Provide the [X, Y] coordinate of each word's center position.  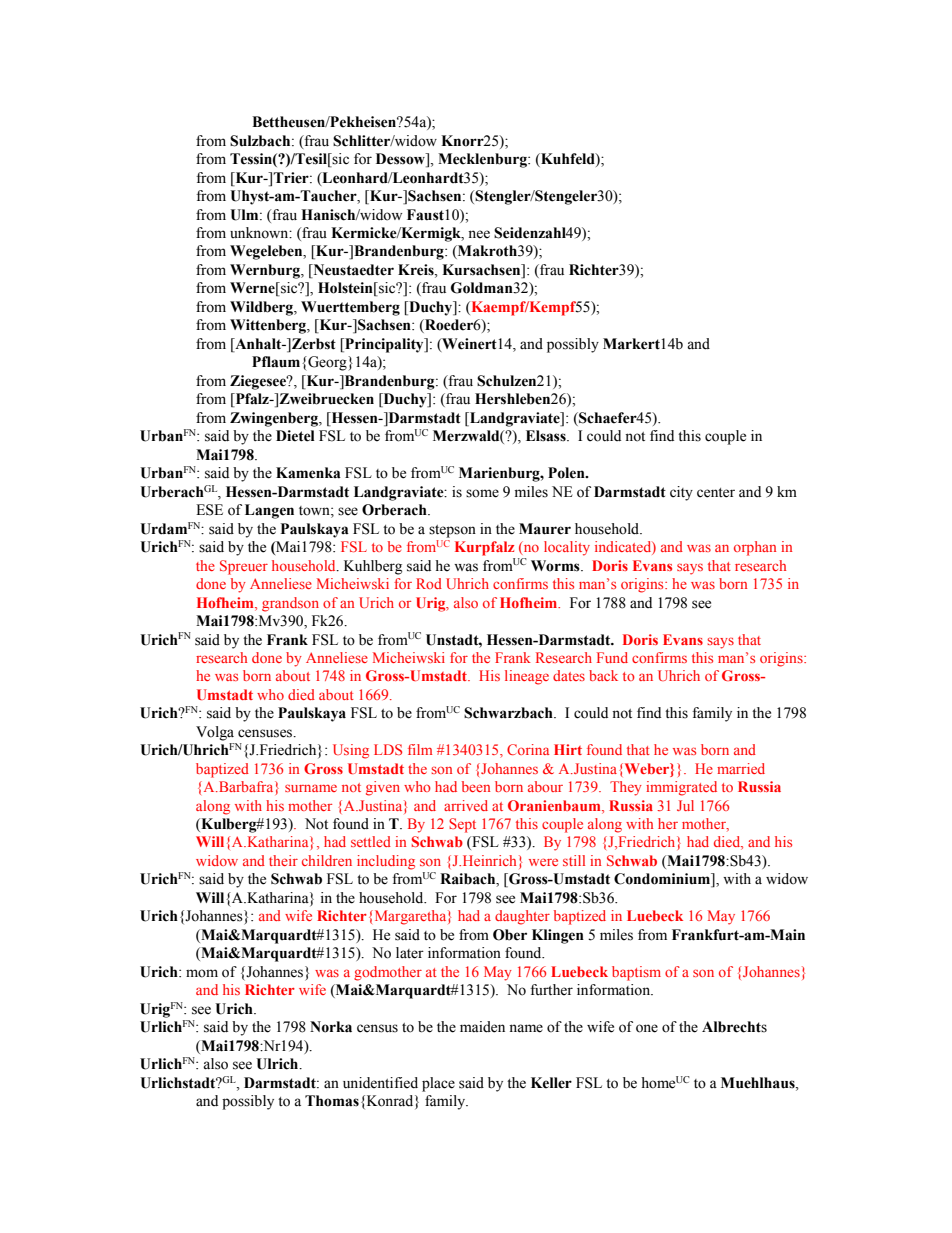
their [283, 860]
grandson [290, 604]
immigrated [681, 788]
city [681, 493]
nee [479, 234]
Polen [567, 473]
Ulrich [278, 1064]
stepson [452, 531]
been [476, 786]
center [716, 493]
